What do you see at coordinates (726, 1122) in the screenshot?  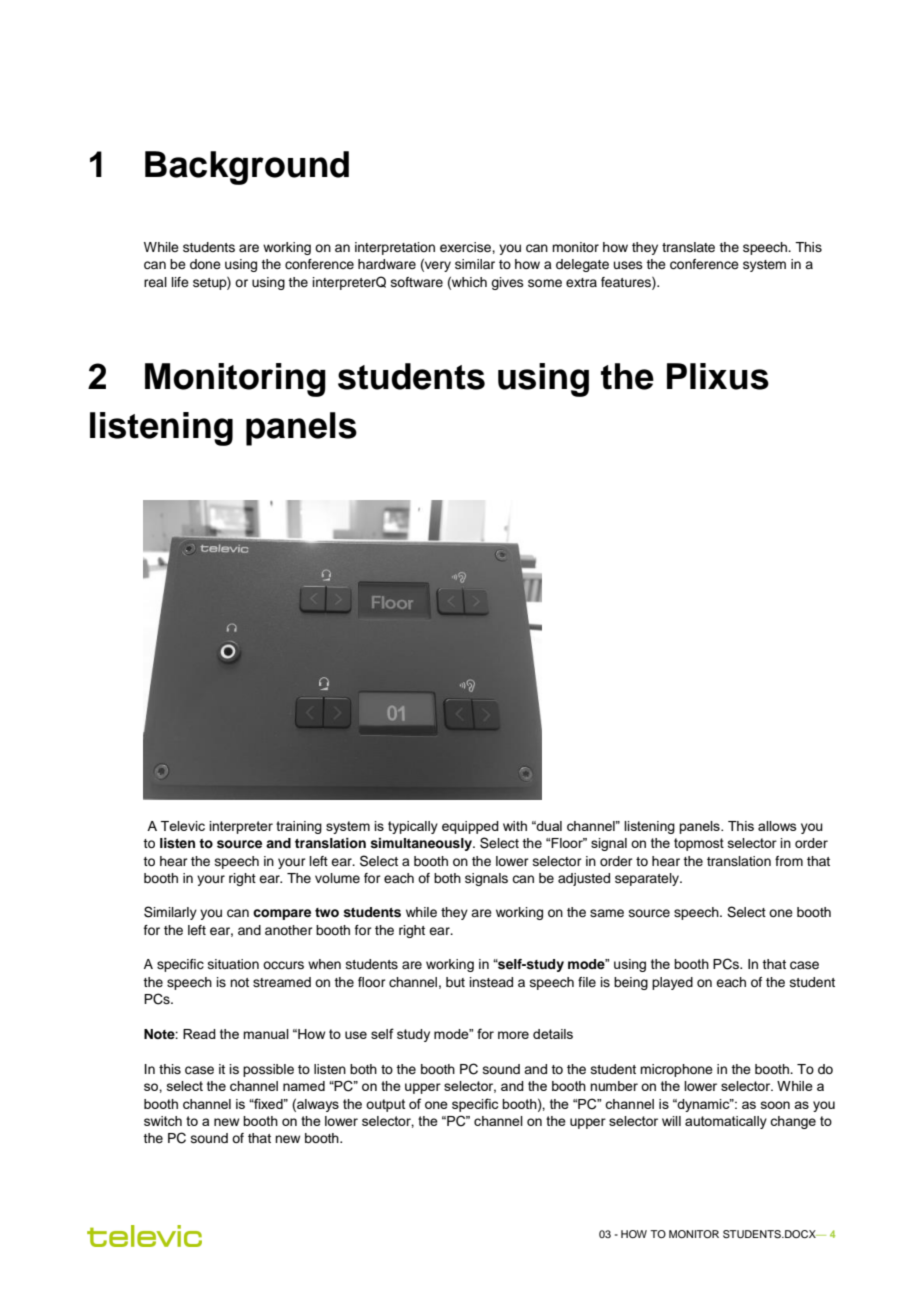 I see `automatically` at bounding box center [726, 1122].
